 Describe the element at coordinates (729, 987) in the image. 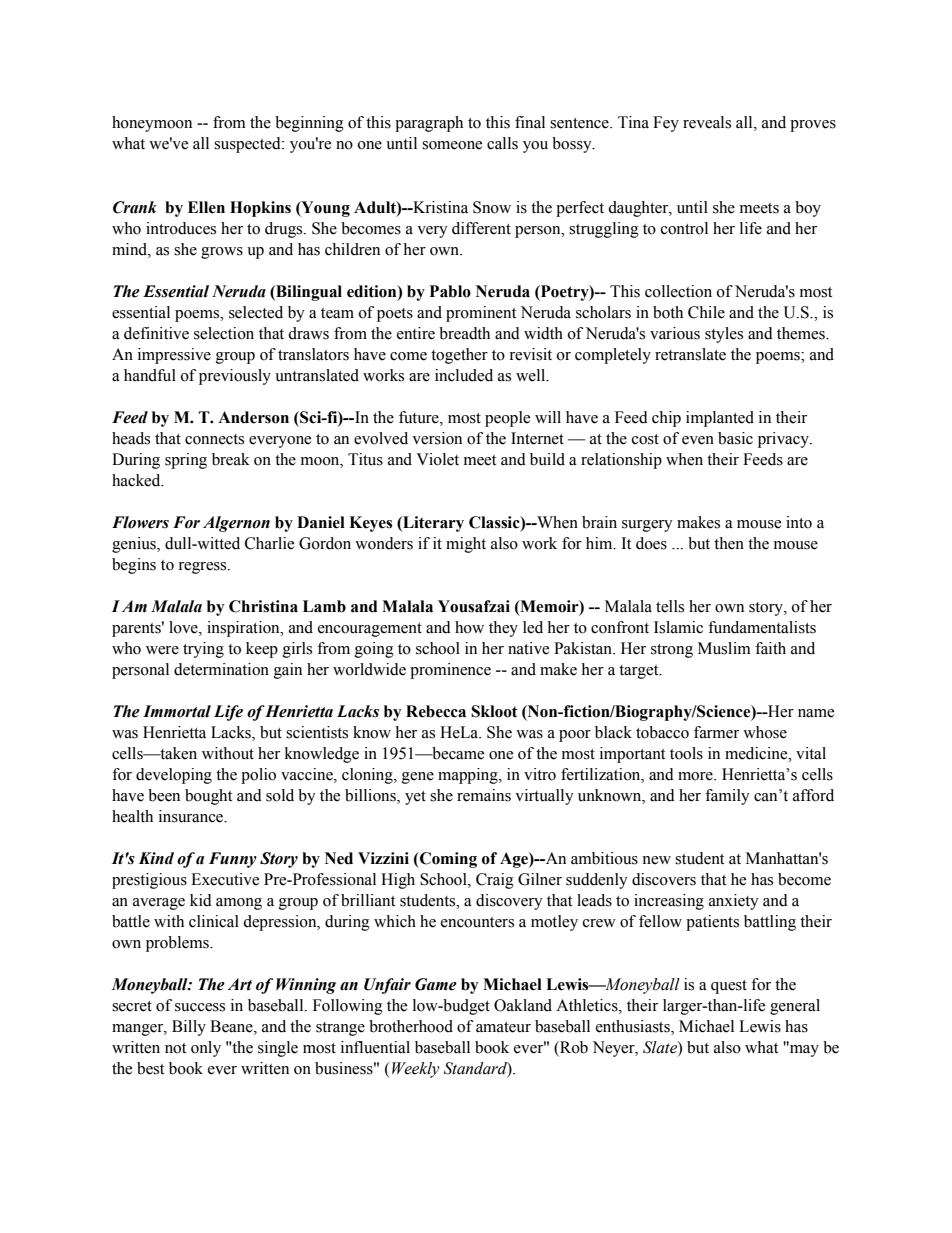

I see `quest` at that location.
